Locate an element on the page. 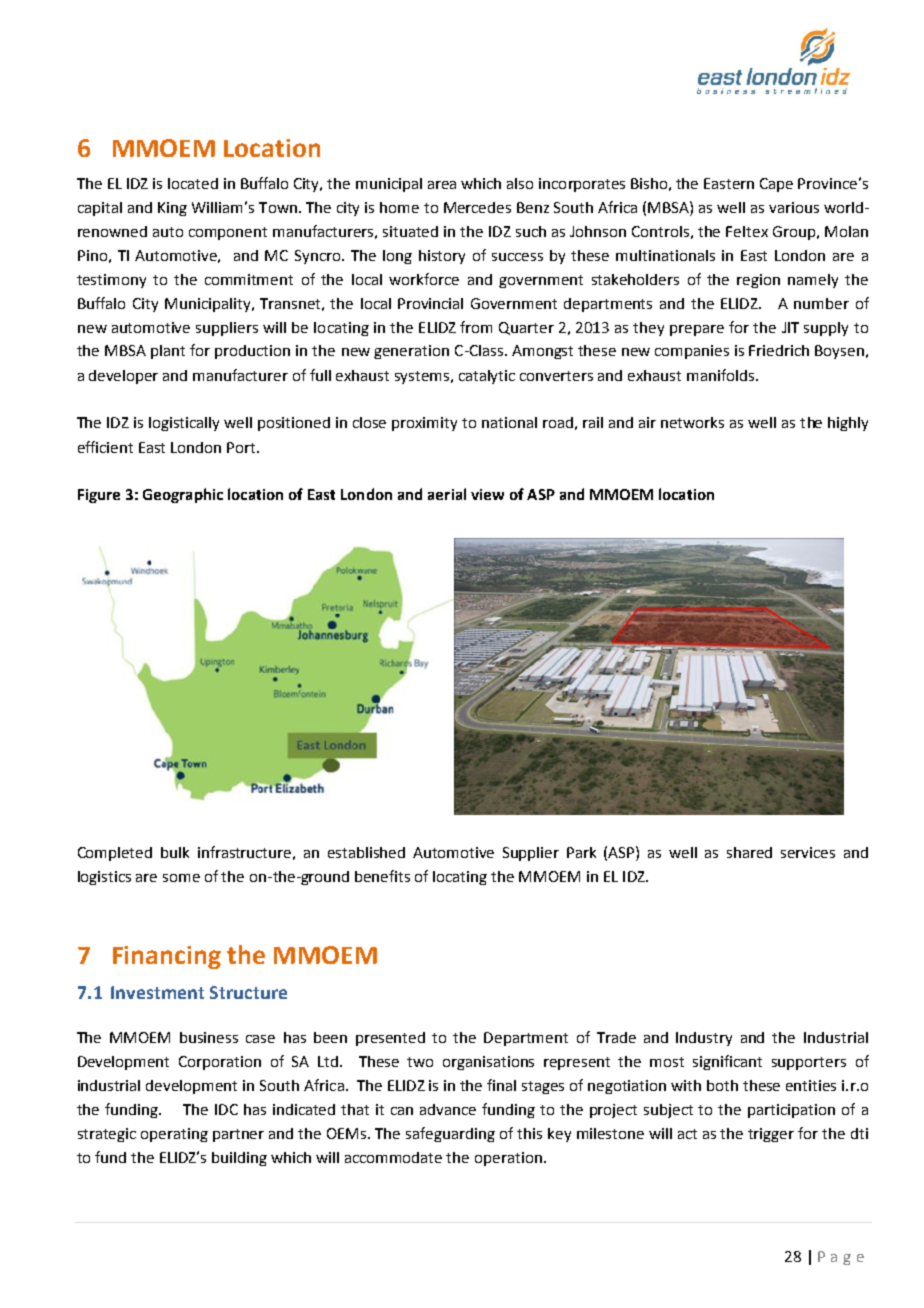  operating is located at coordinates (174, 1135).
